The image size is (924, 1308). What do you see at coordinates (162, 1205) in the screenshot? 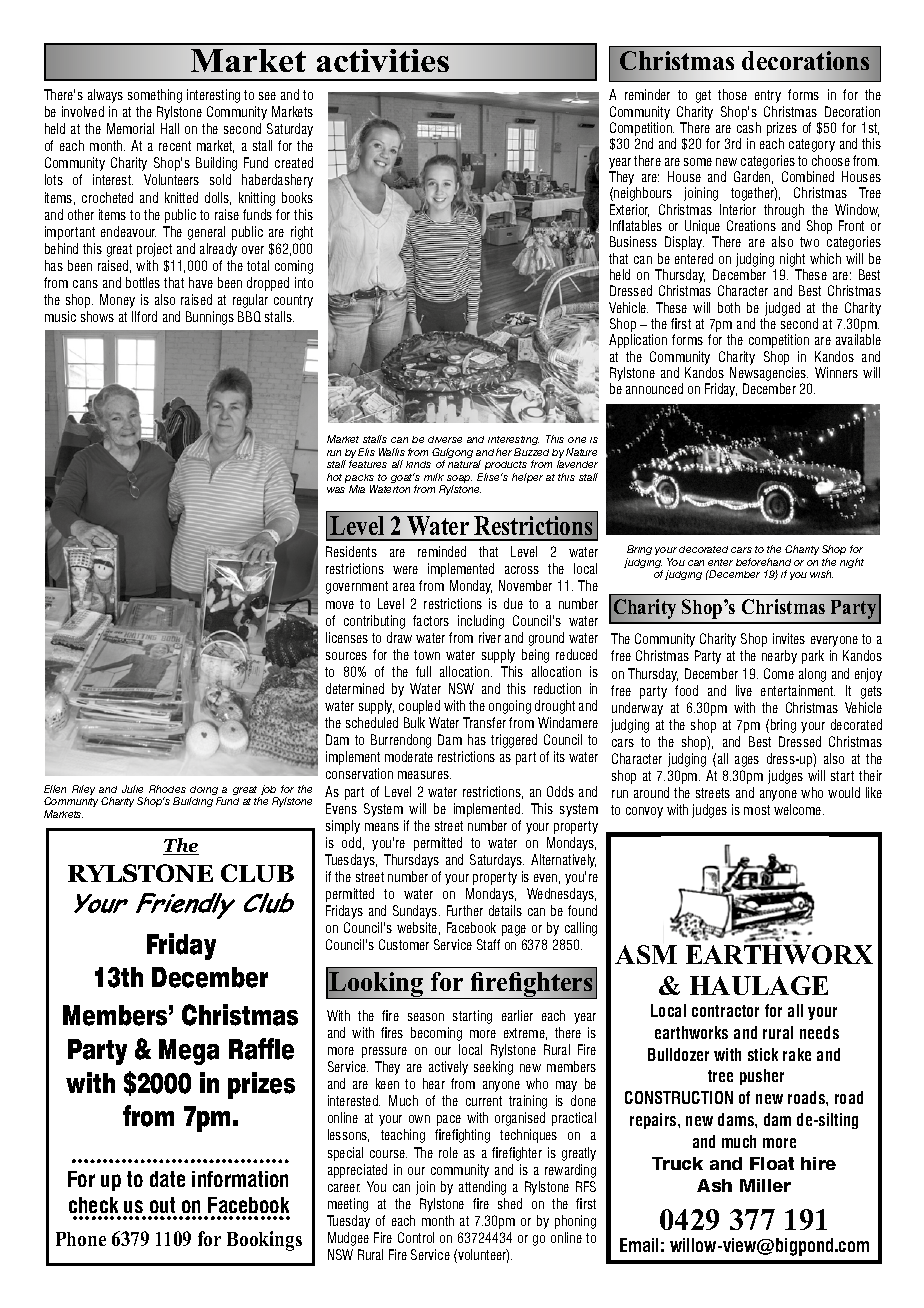
I see `out` at bounding box center [162, 1205].
